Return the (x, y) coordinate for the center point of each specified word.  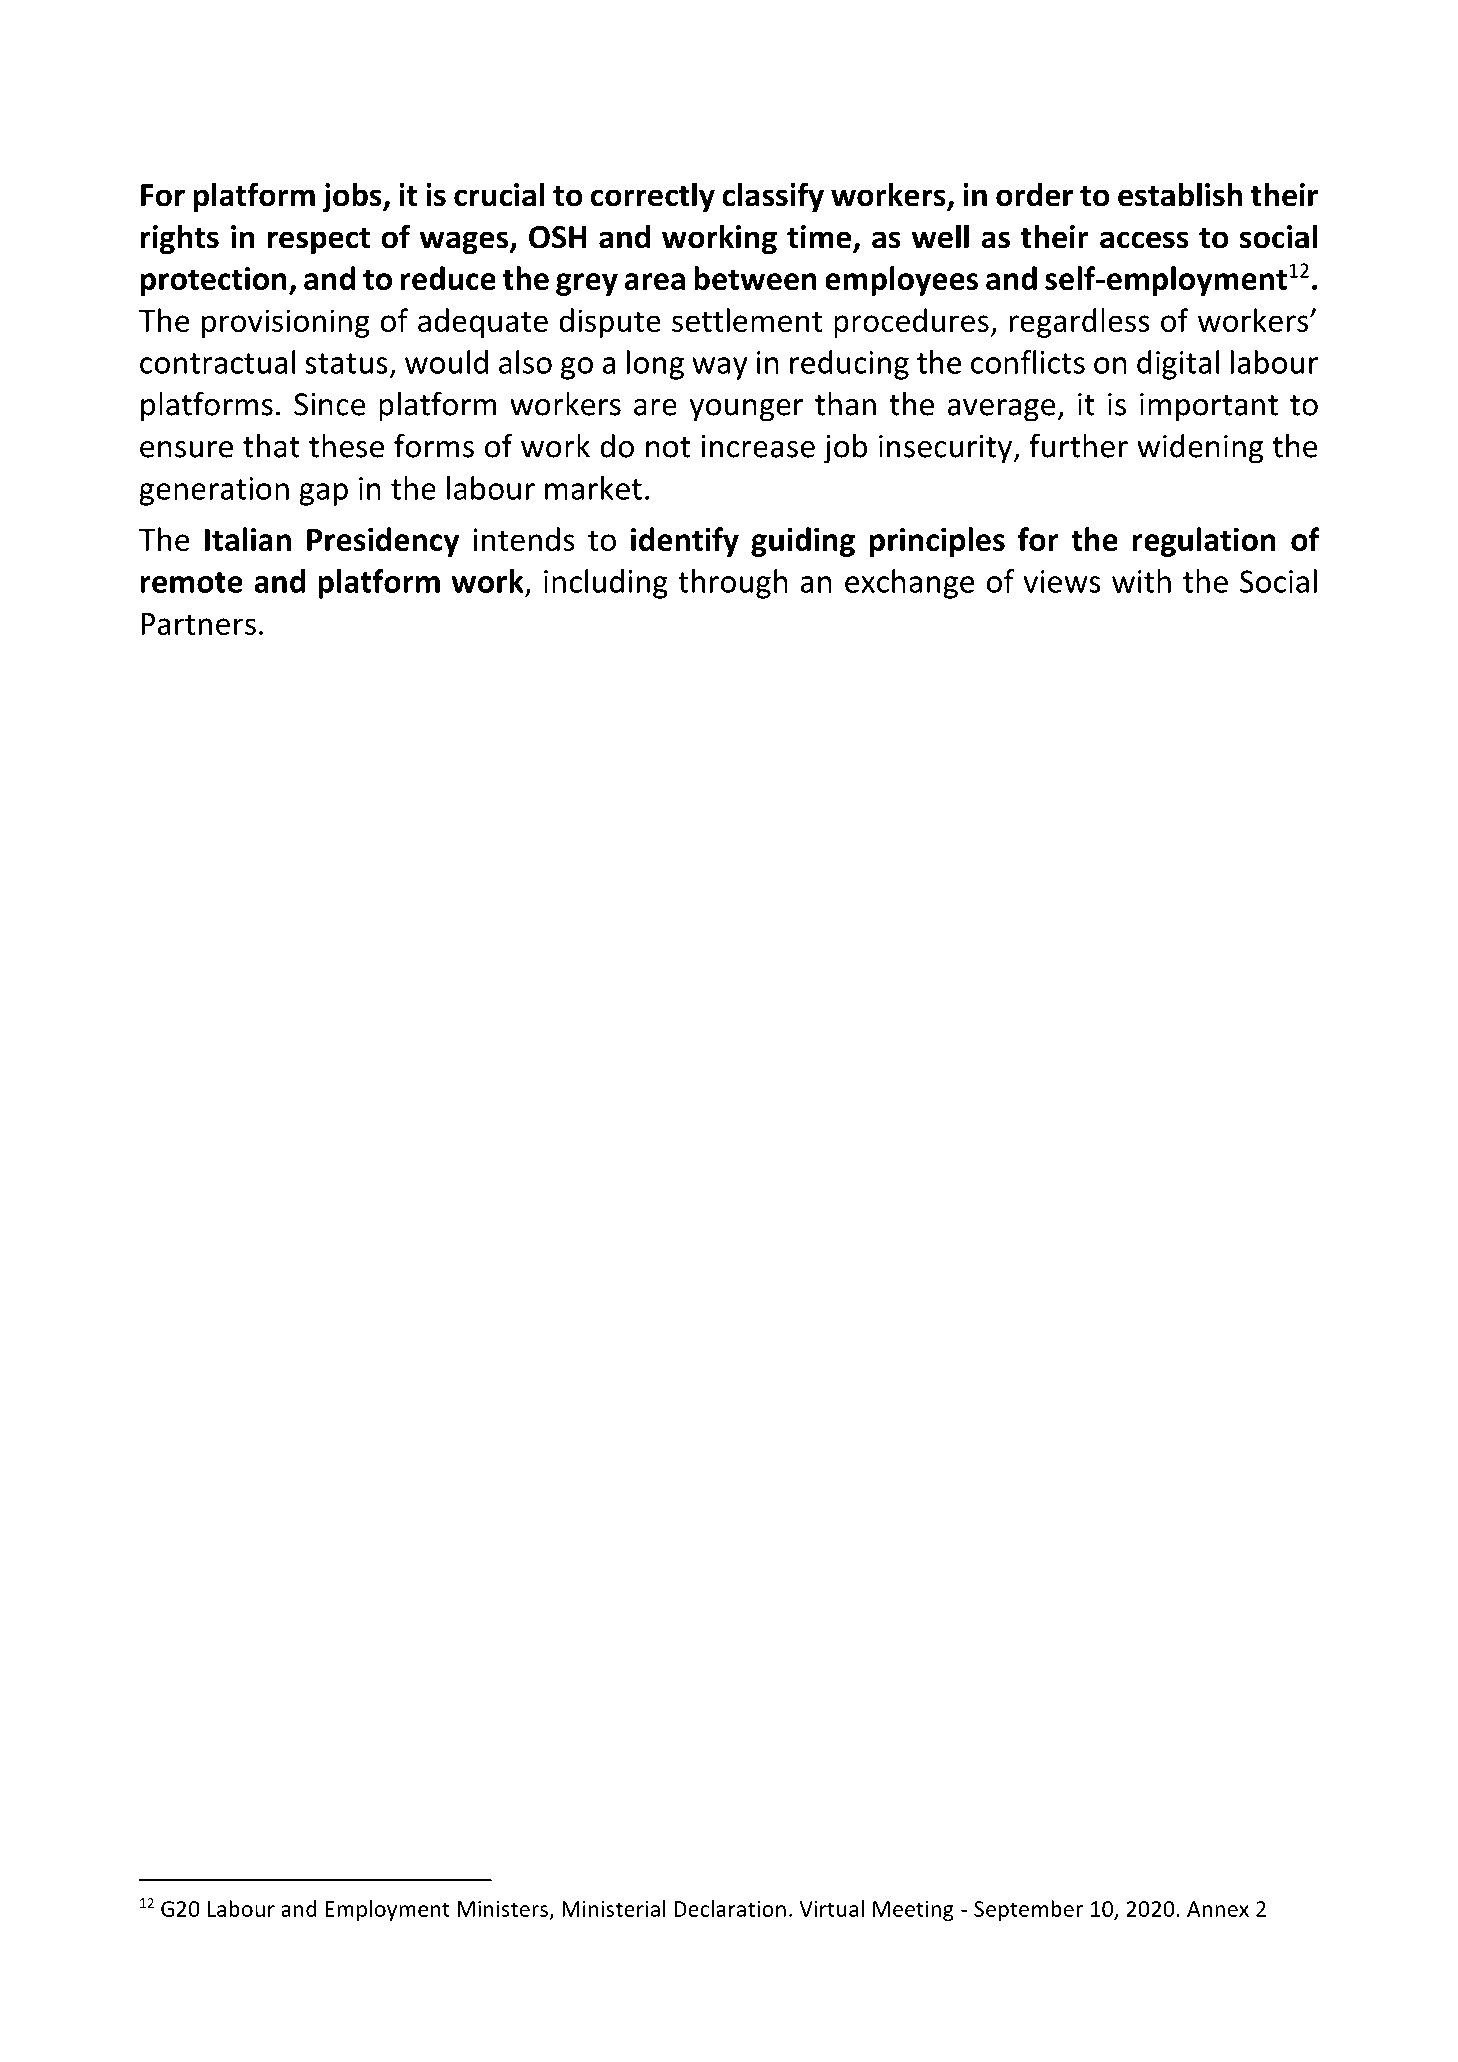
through (733, 584)
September (1028, 1910)
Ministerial (614, 1908)
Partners (198, 624)
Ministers (502, 1909)
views (1062, 581)
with (1141, 581)
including (606, 584)
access (1144, 240)
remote (192, 582)
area (654, 281)
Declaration (730, 1908)
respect (319, 241)
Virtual (832, 1908)
